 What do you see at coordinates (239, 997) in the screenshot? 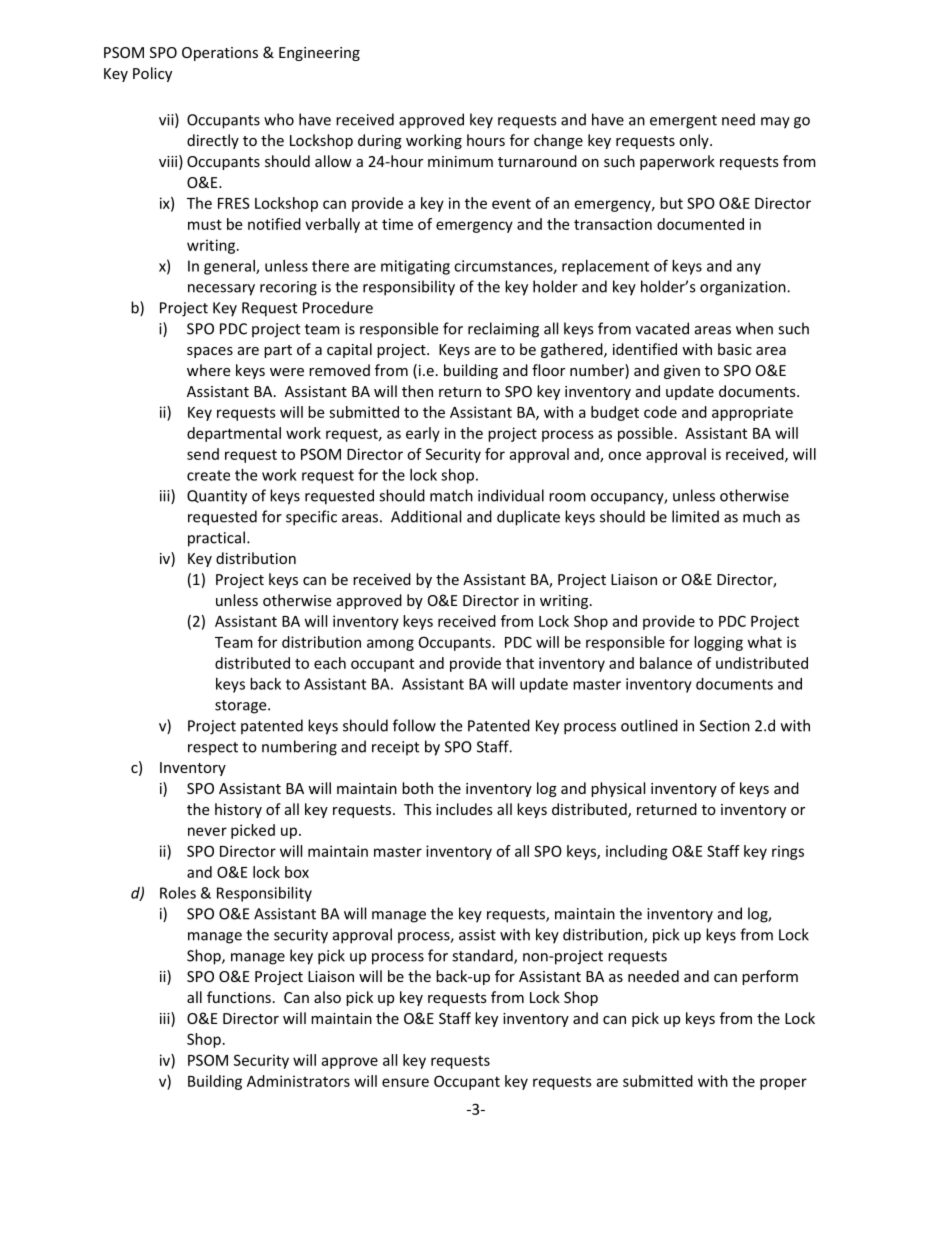
I see `functions` at bounding box center [239, 997].
